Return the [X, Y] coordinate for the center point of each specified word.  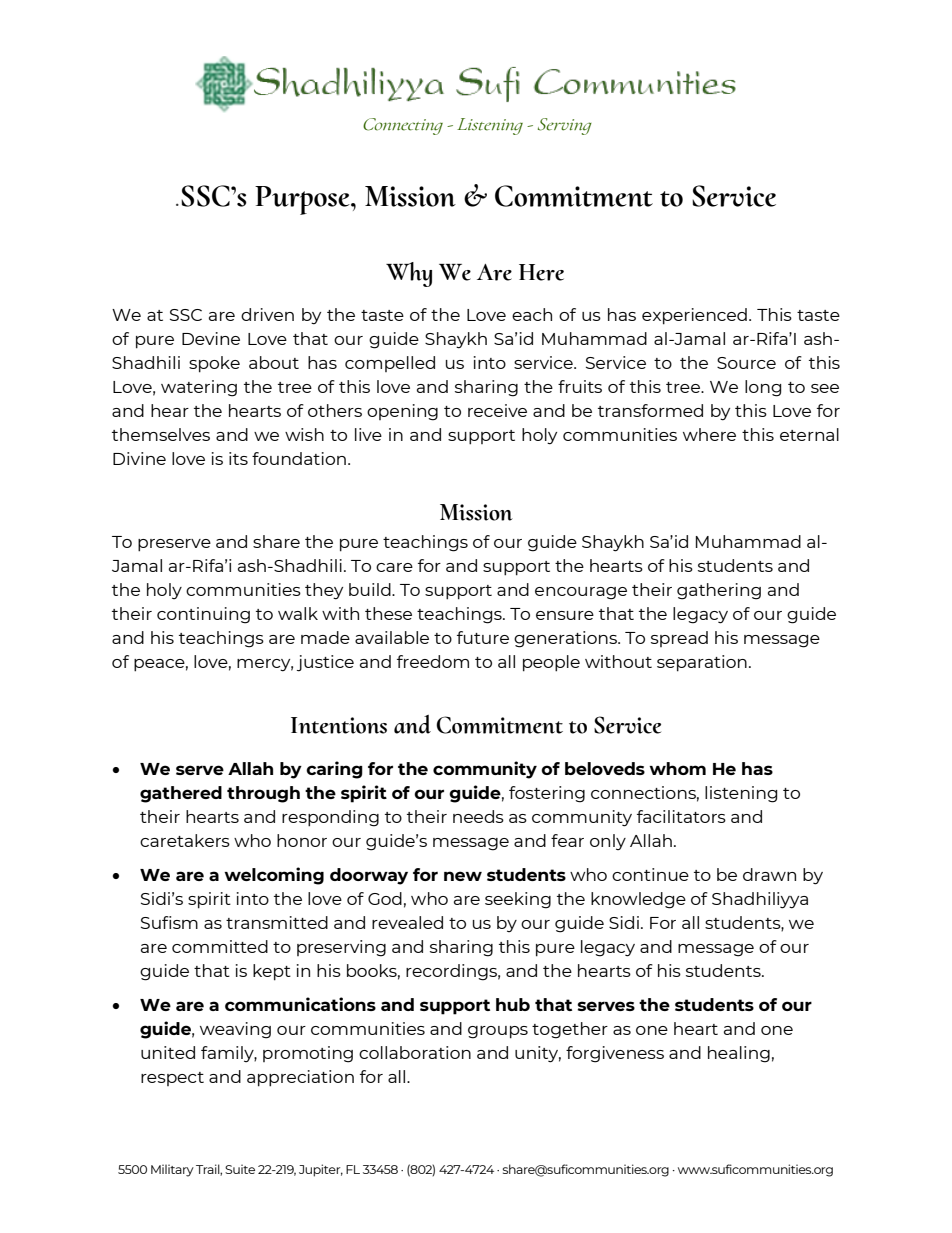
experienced [694, 316]
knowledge [638, 900]
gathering [719, 591]
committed [220, 946]
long [763, 388]
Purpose [303, 200]
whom [677, 768]
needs [478, 816]
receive [497, 410]
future [483, 637]
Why [409, 274]
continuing [203, 615]
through [263, 794]
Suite [240, 1169]
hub [513, 1004]
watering [199, 388]
